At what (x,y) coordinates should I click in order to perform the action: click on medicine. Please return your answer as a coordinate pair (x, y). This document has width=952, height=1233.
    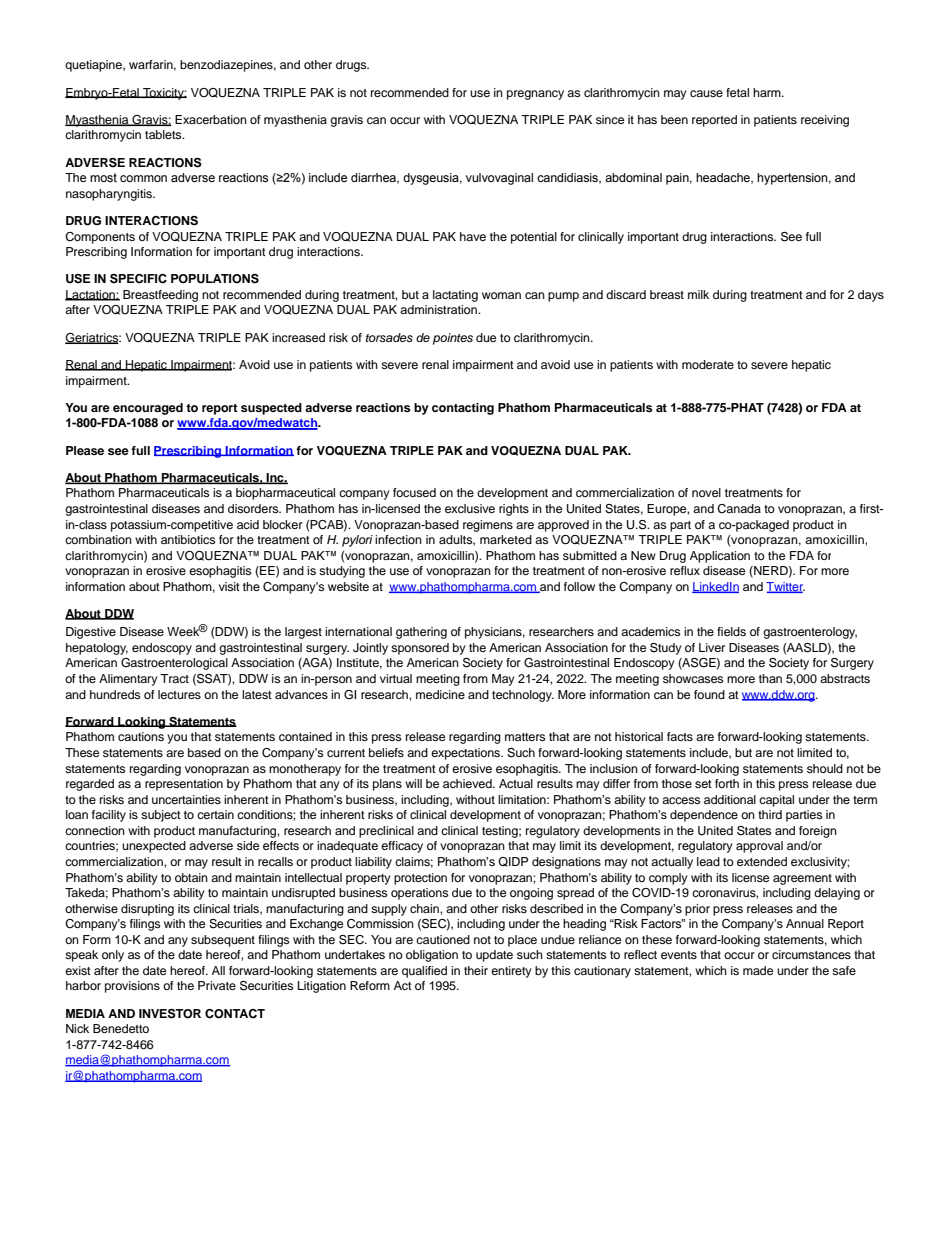
    Looking at the image, I should click on (440, 694).
